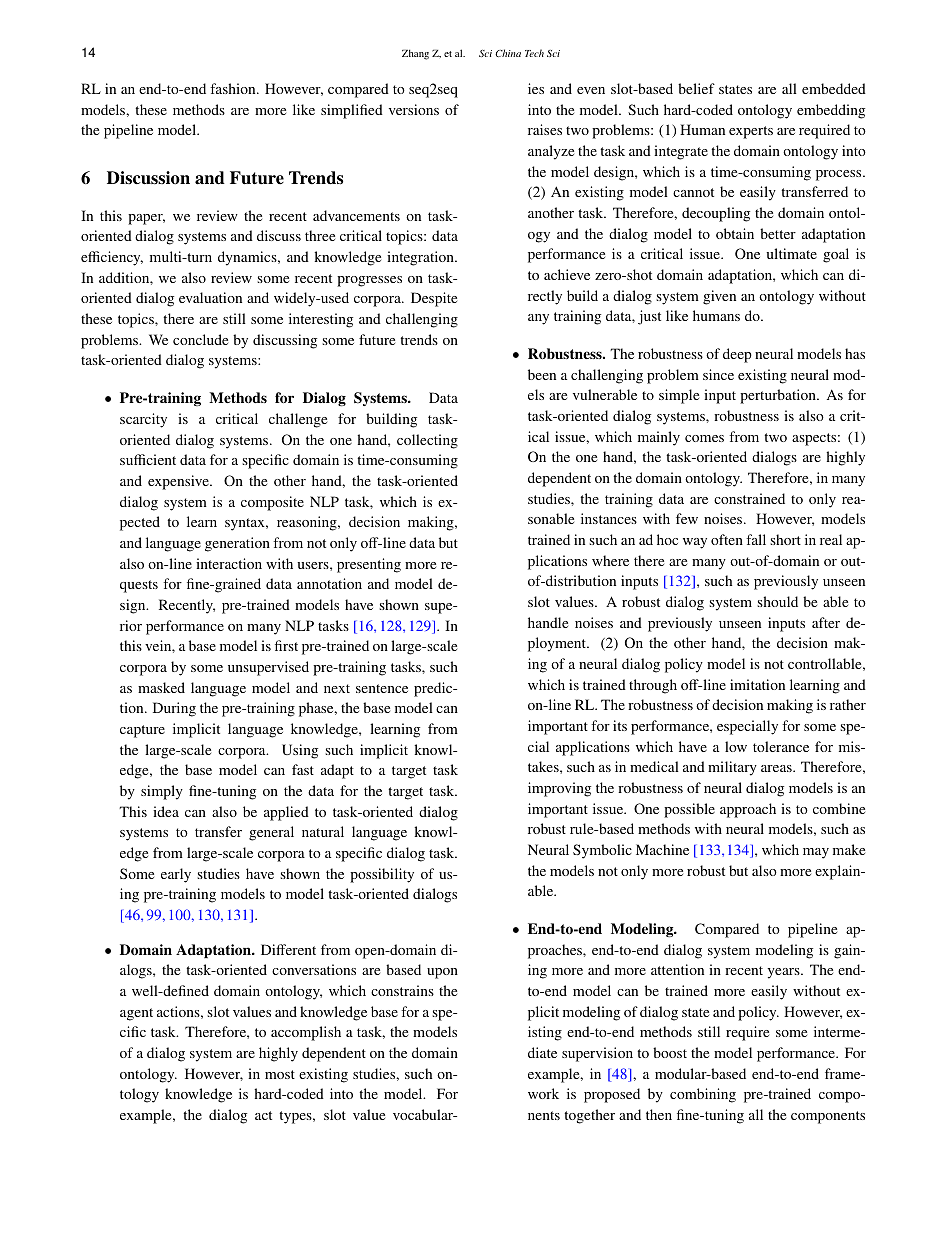 The width and height of the image is (952, 1233). What do you see at coordinates (777, 601) in the image?
I see `should` at bounding box center [777, 601].
